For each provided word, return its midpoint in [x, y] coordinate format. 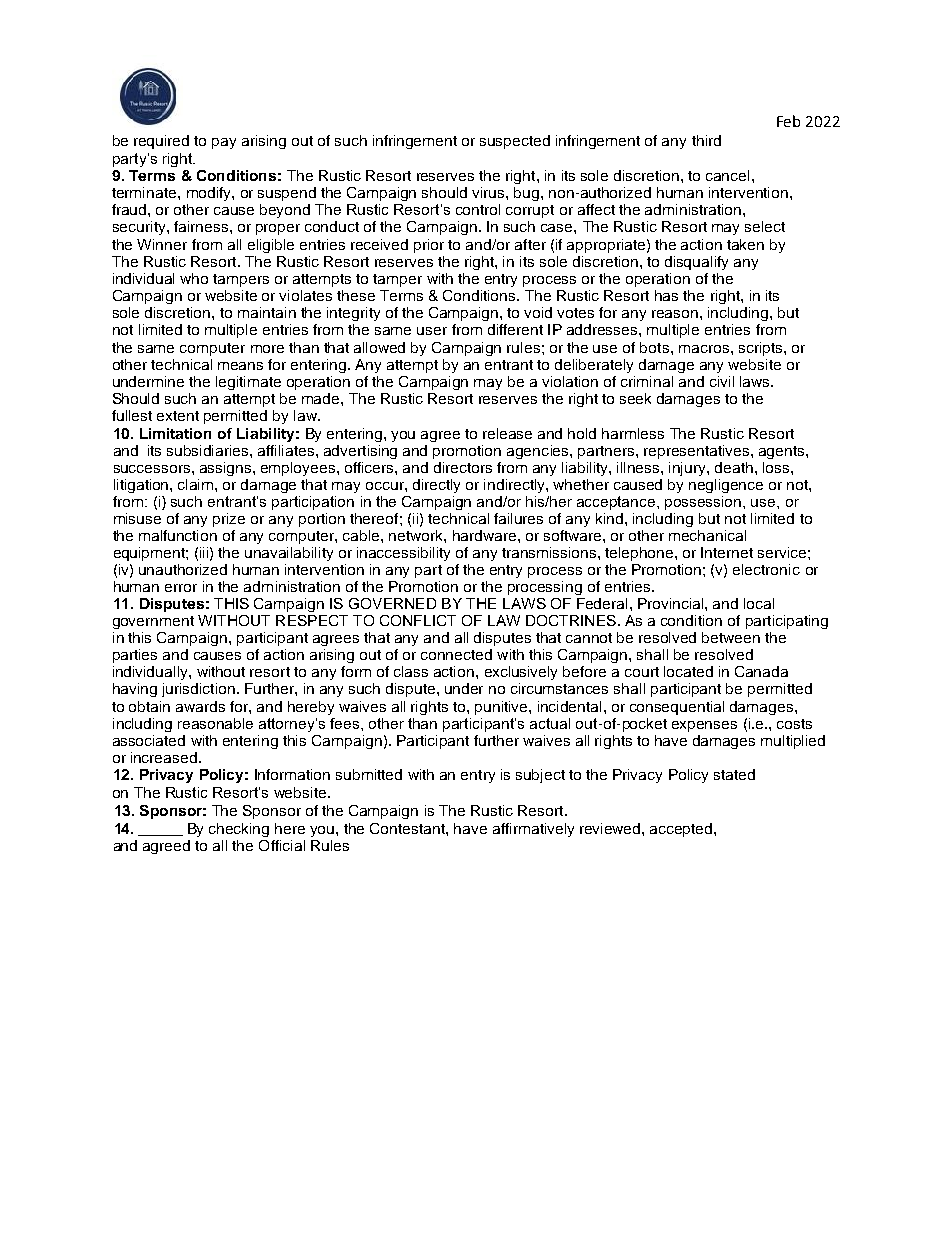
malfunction [178, 535]
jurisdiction [198, 690]
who [194, 278]
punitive [502, 708]
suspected [515, 142]
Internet [727, 552]
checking [239, 830]
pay [224, 143]
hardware [486, 535]
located [688, 671]
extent [178, 416]
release [507, 433]
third [706, 140]
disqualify [696, 263]
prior [429, 246]
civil [722, 381]
